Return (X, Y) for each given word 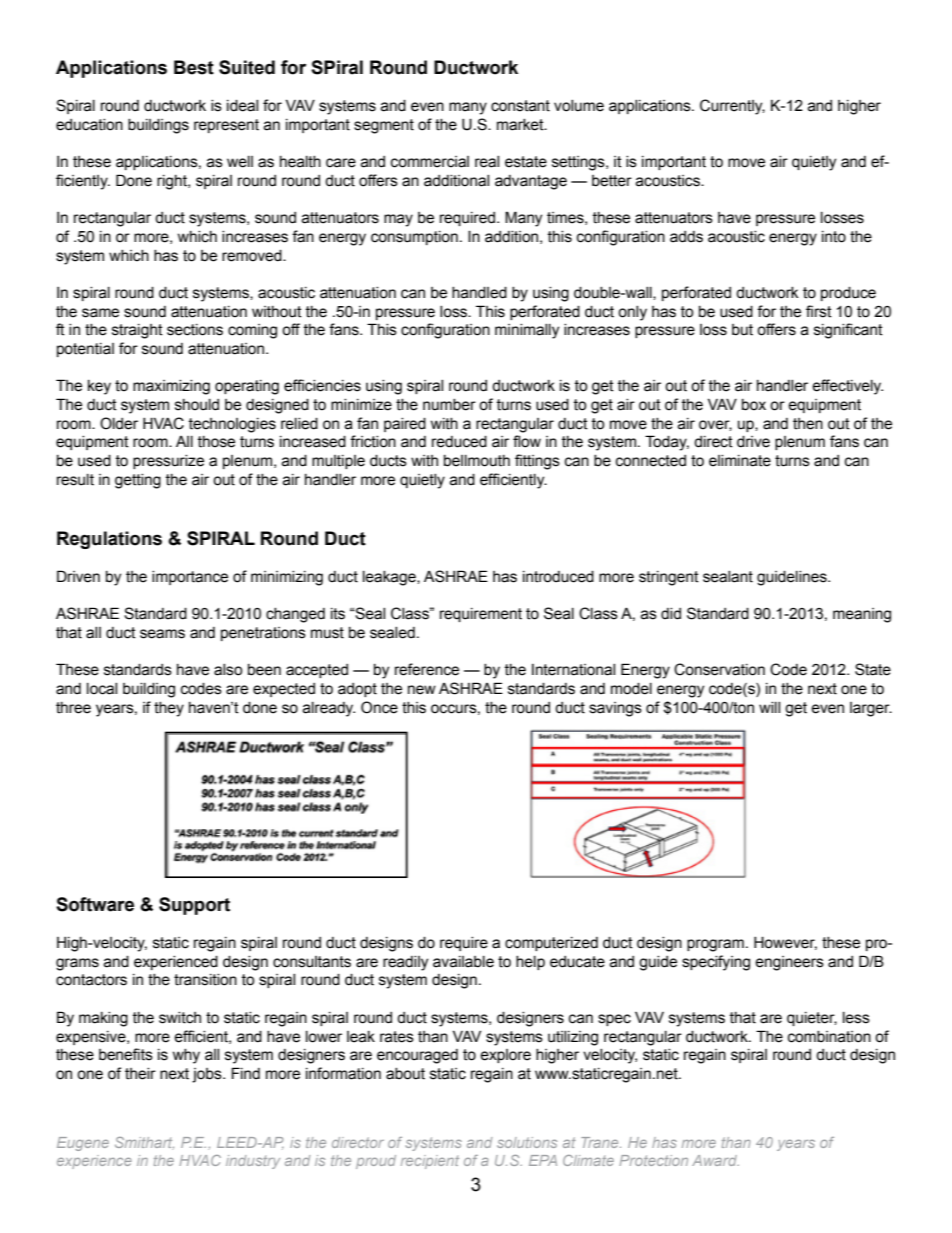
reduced (459, 442)
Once (379, 707)
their (140, 1074)
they (169, 709)
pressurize (168, 462)
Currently (732, 107)
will (769, 707)
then (808, 424)
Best (194, 67)
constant (520, 106)
